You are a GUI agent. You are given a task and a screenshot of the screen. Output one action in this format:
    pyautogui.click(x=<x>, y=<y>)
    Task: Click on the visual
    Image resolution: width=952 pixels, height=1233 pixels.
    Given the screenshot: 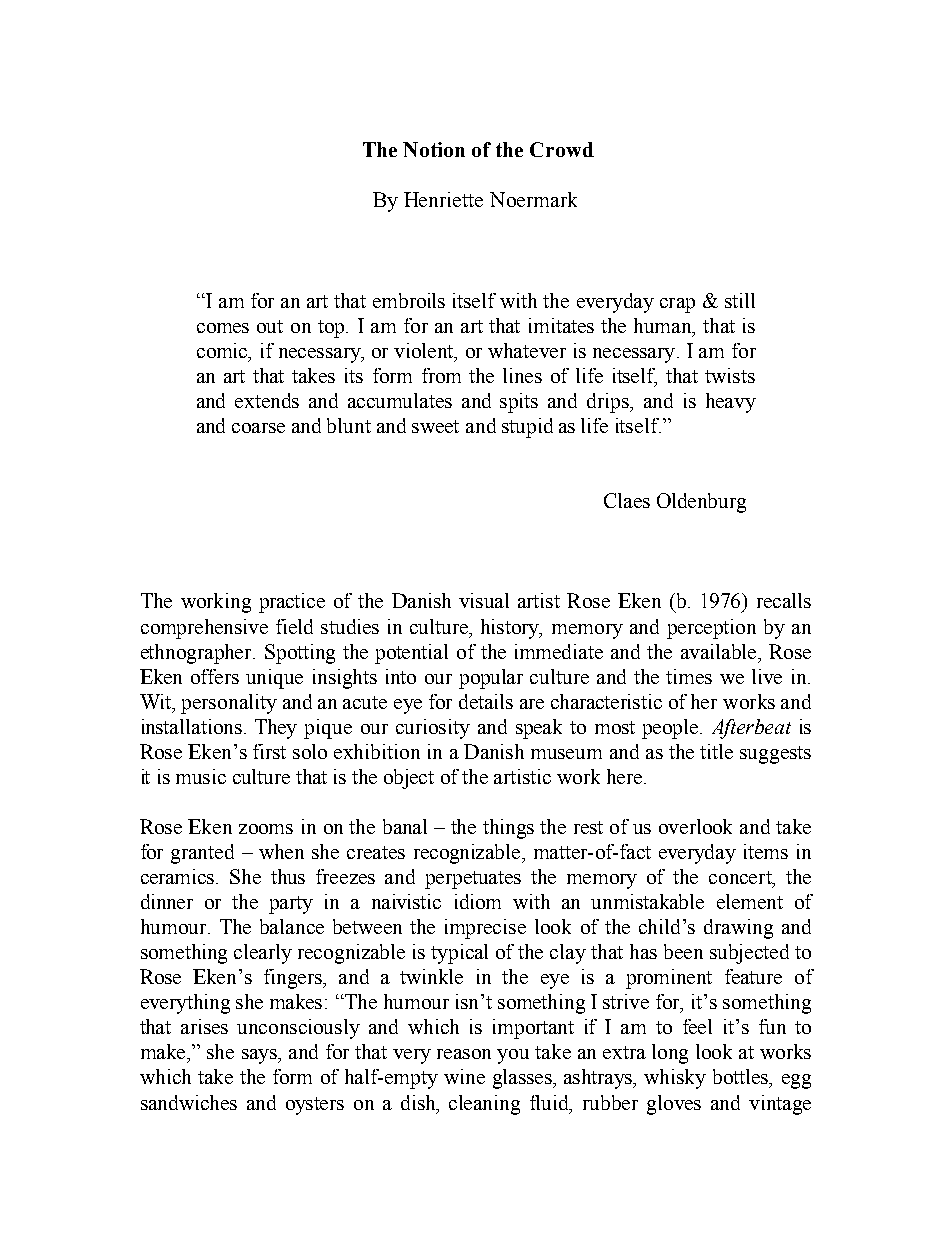 What is the action you would take?
    pyautogui.click(x=484, y=600)
